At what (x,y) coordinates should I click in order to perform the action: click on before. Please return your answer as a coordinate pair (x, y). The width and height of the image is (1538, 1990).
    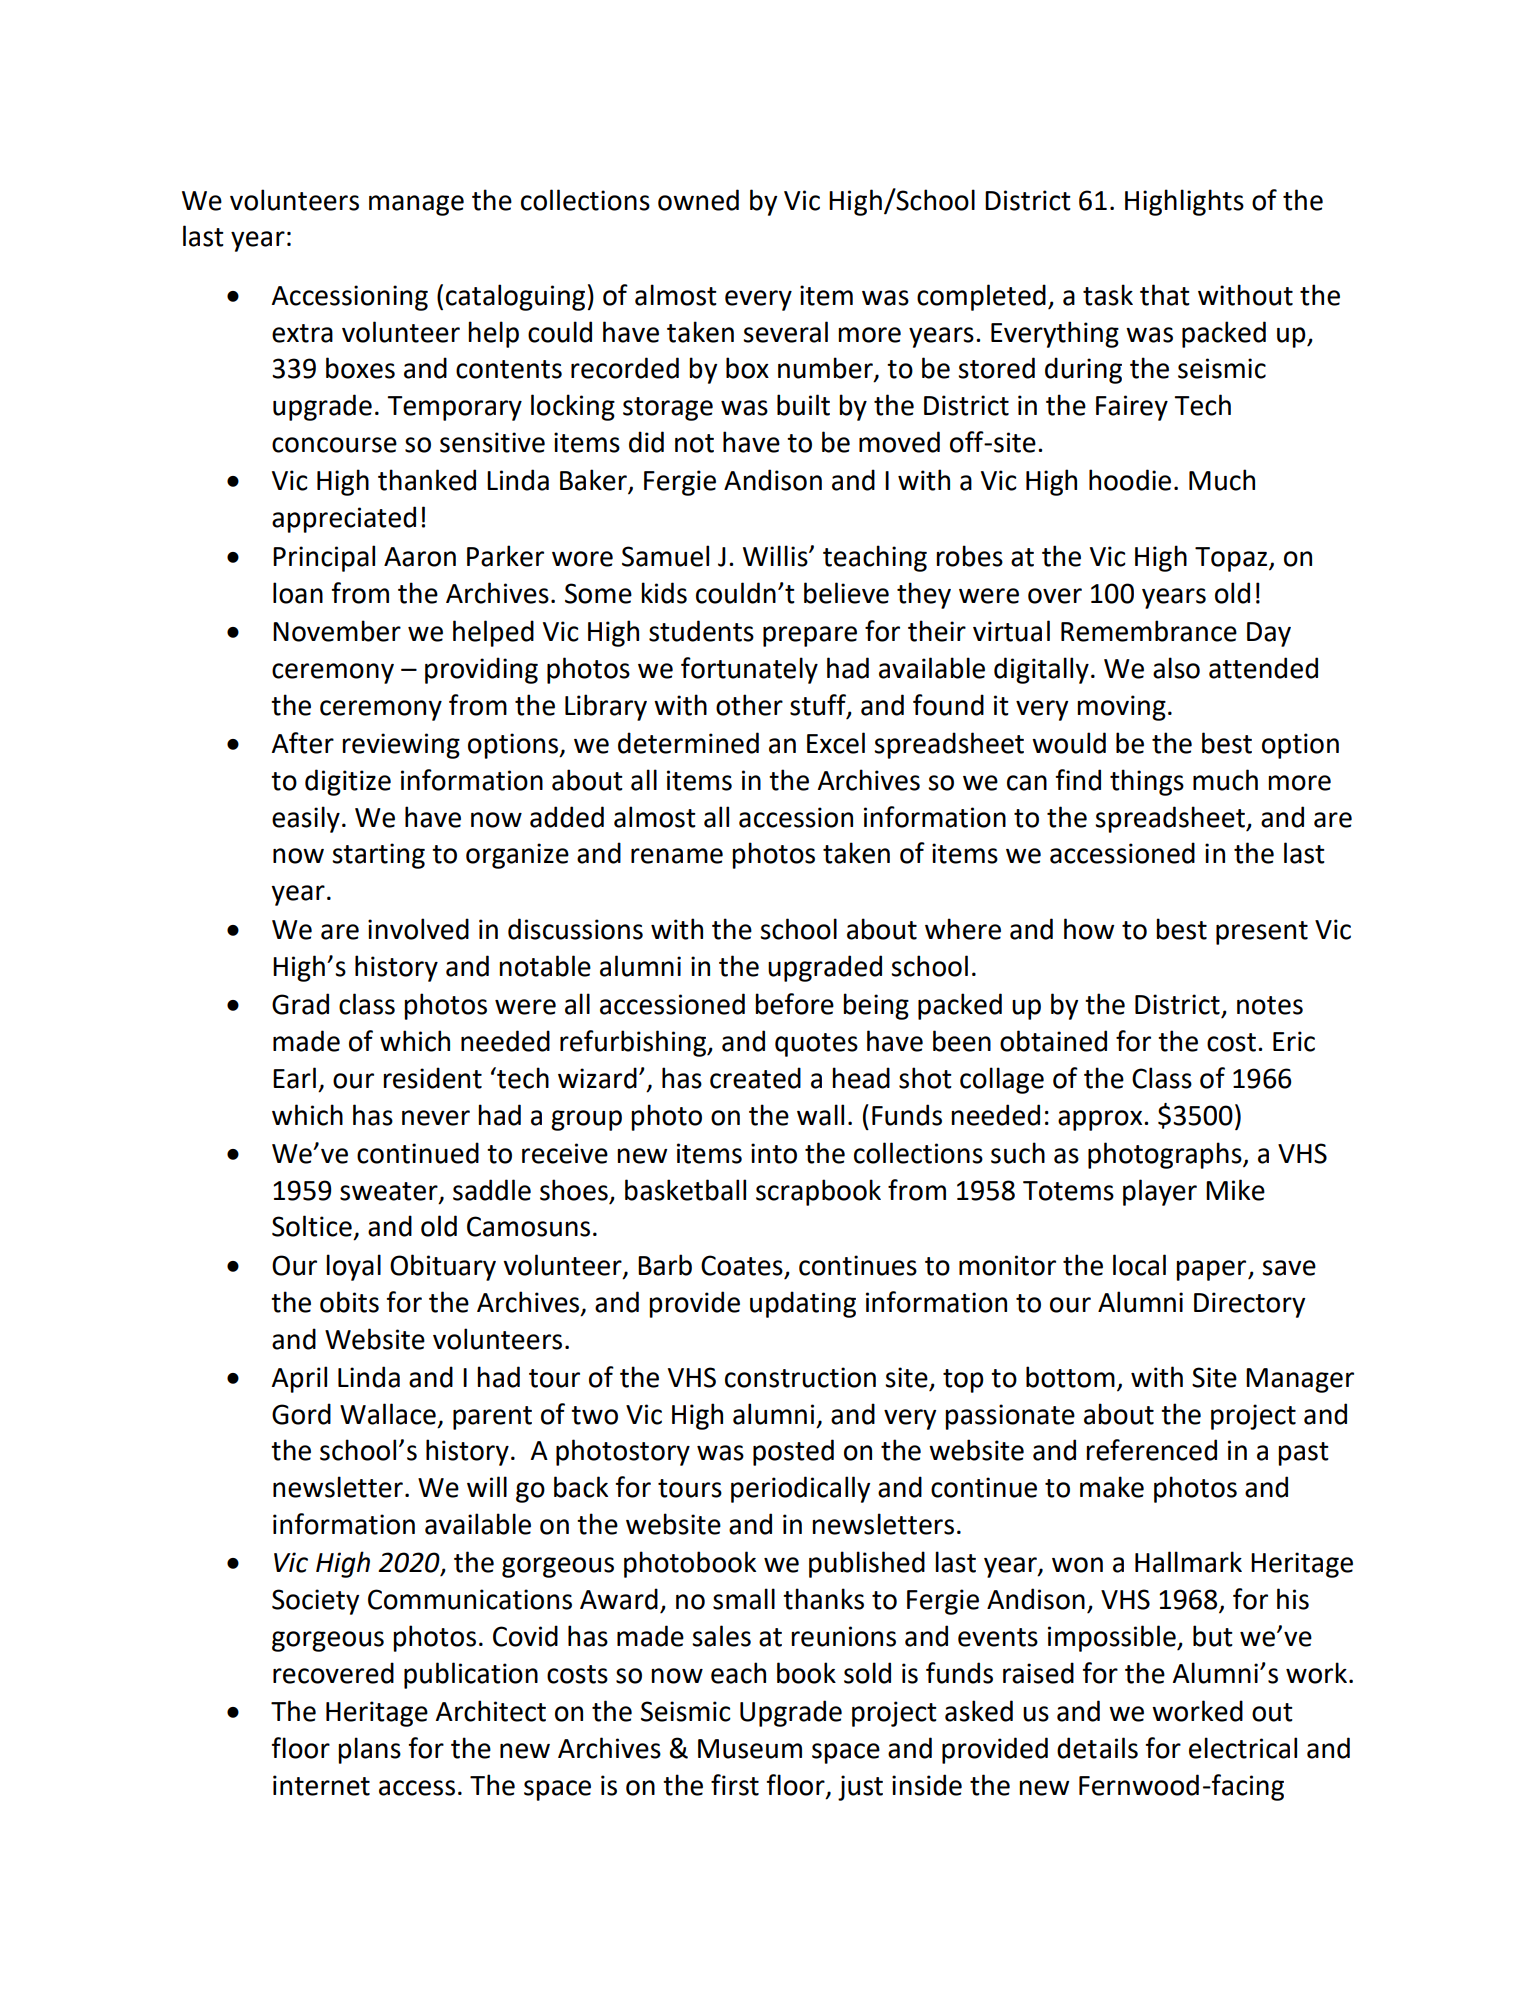
    Looking at the image, I should click on (794, 1004).
